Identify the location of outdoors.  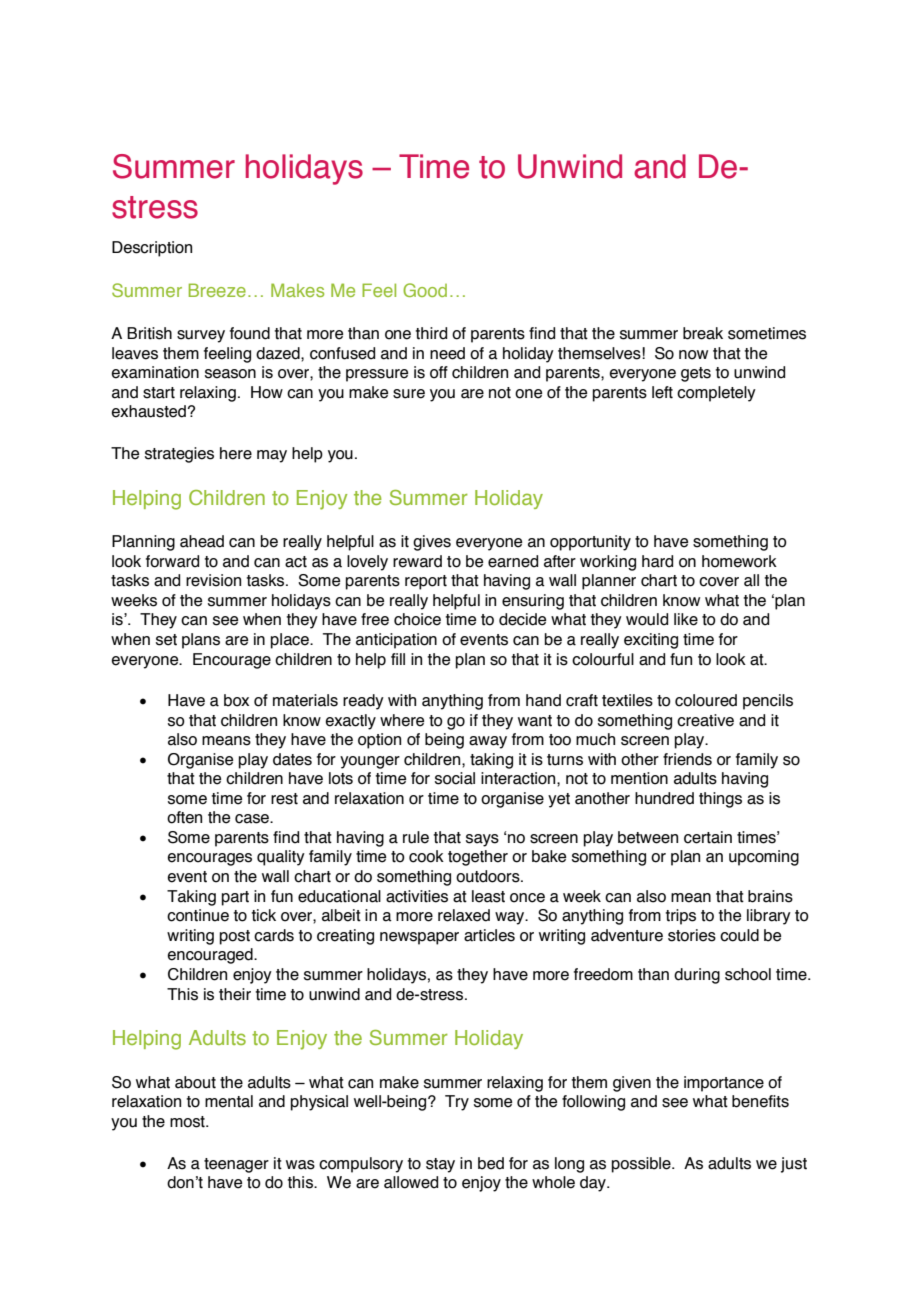
(489, 876).
